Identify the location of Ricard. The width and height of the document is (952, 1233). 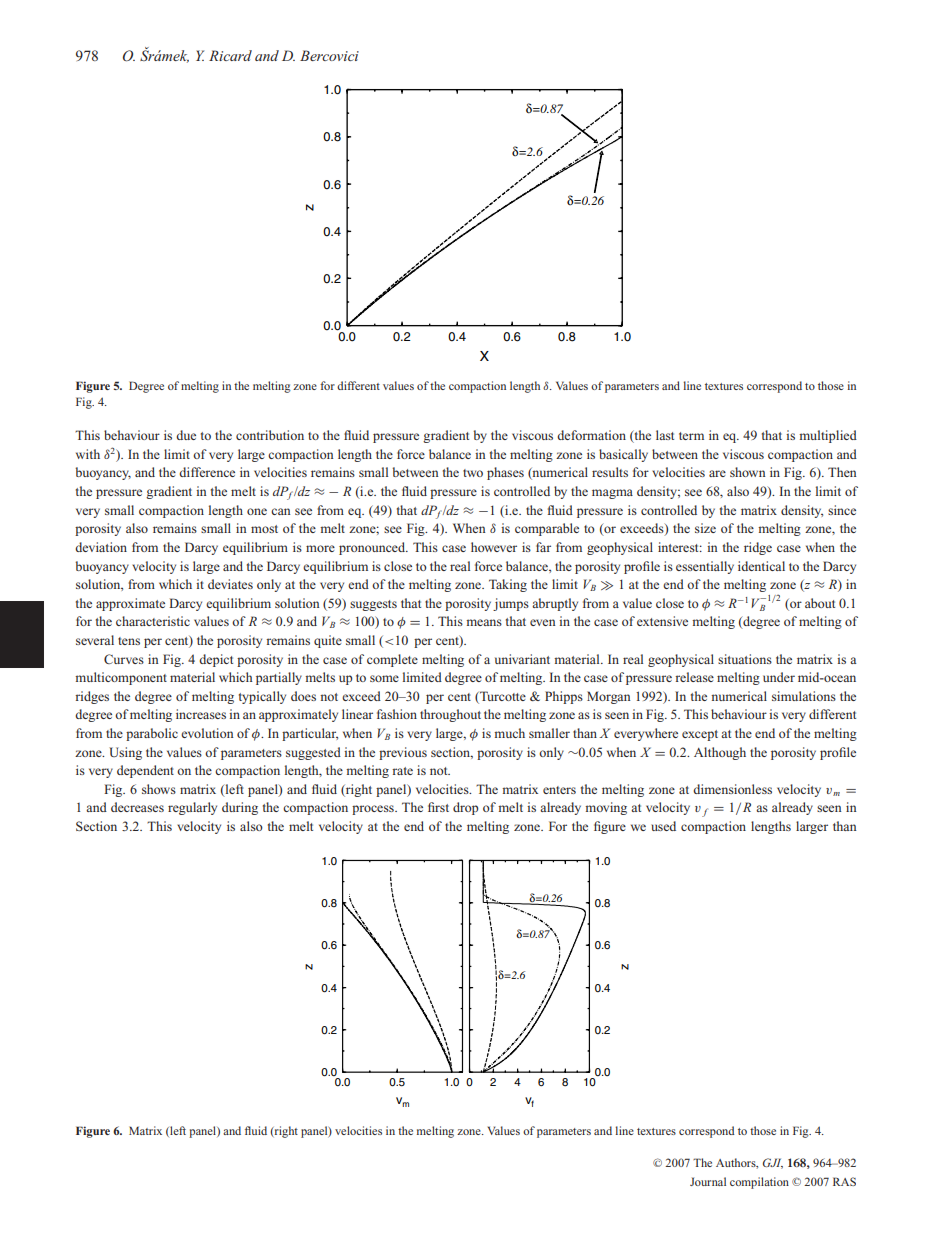
(230, 55).
